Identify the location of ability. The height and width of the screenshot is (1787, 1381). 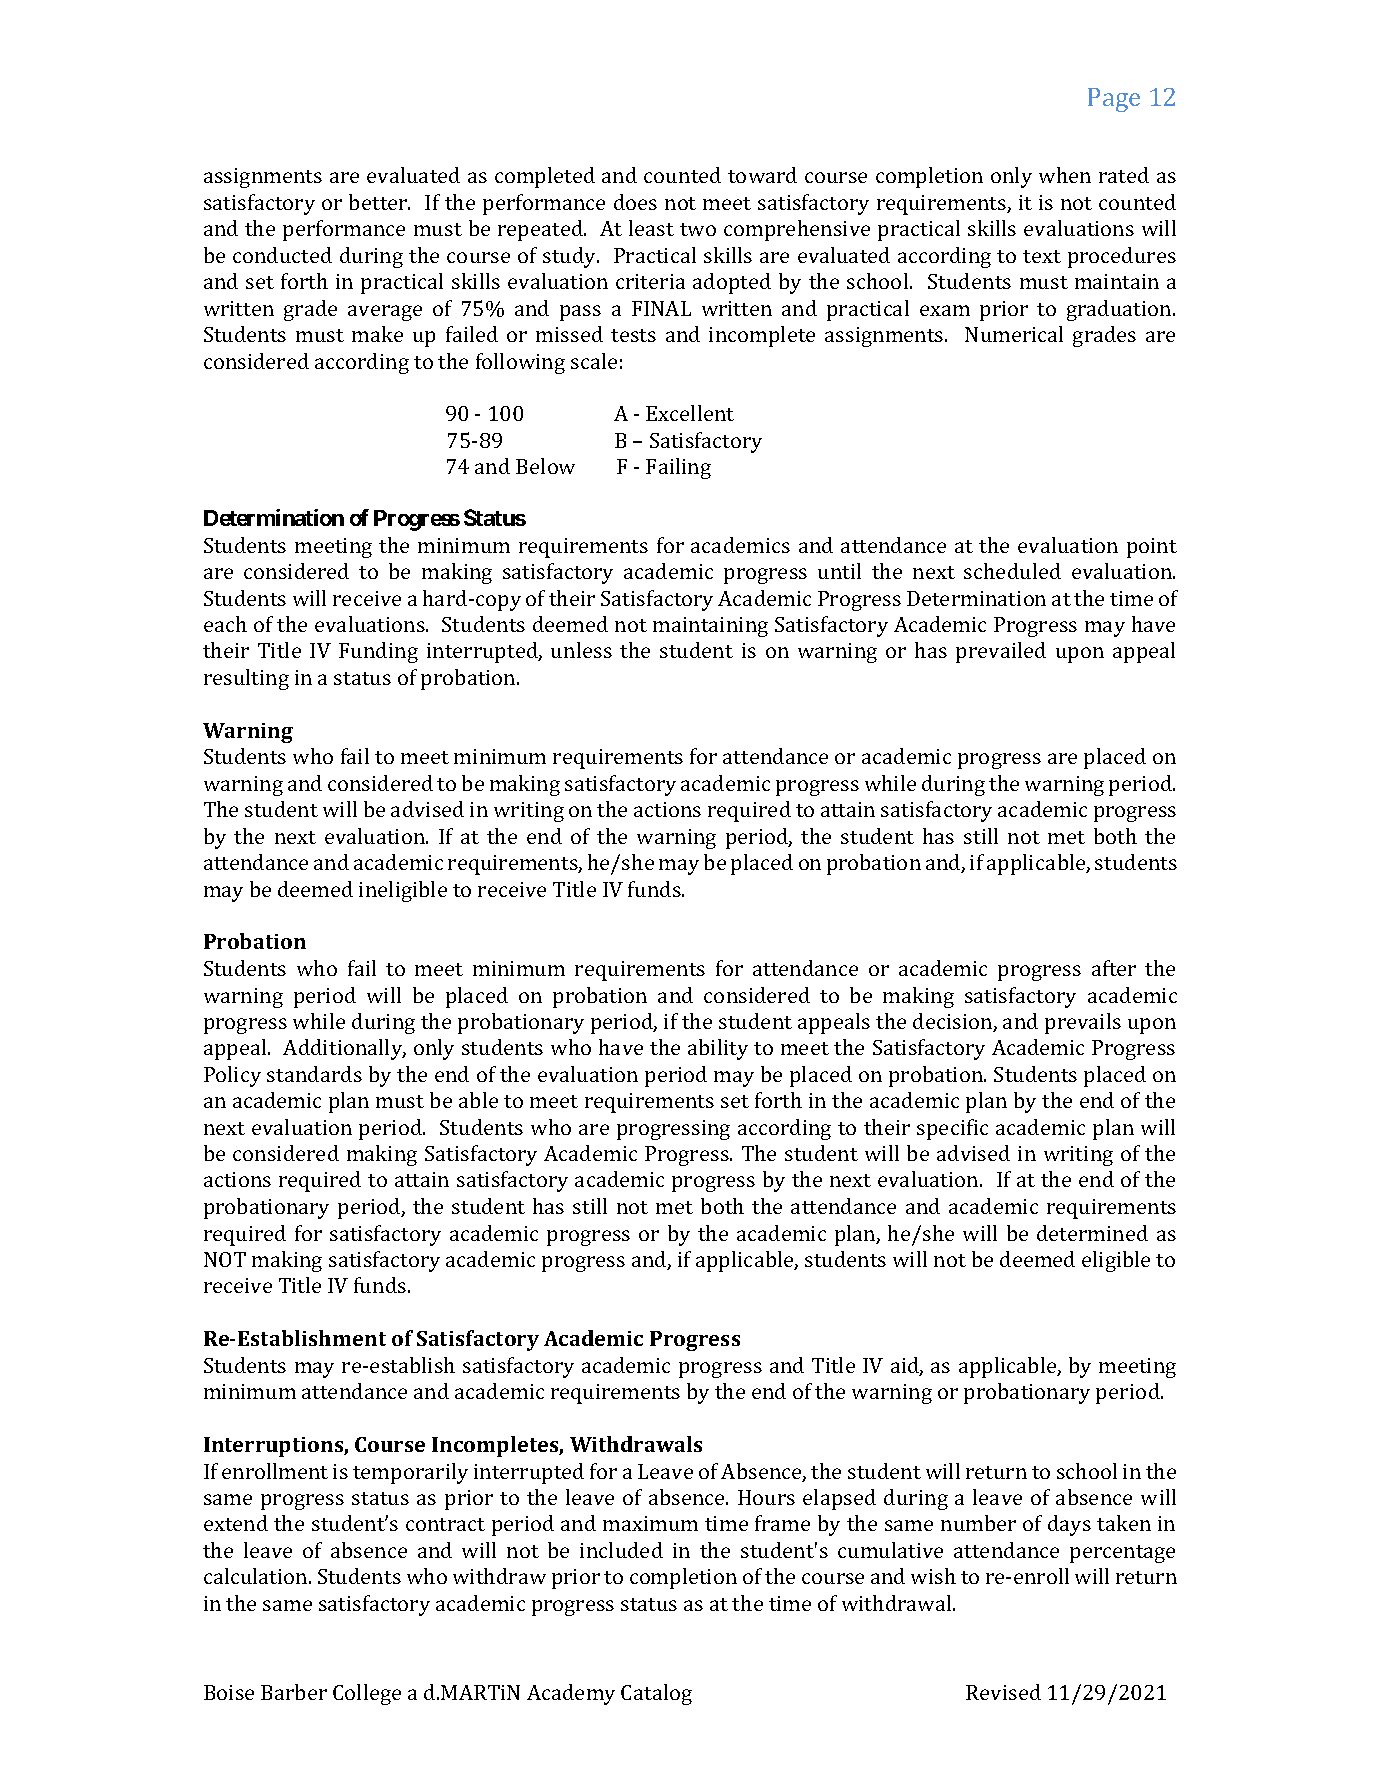
(718, 1049).
